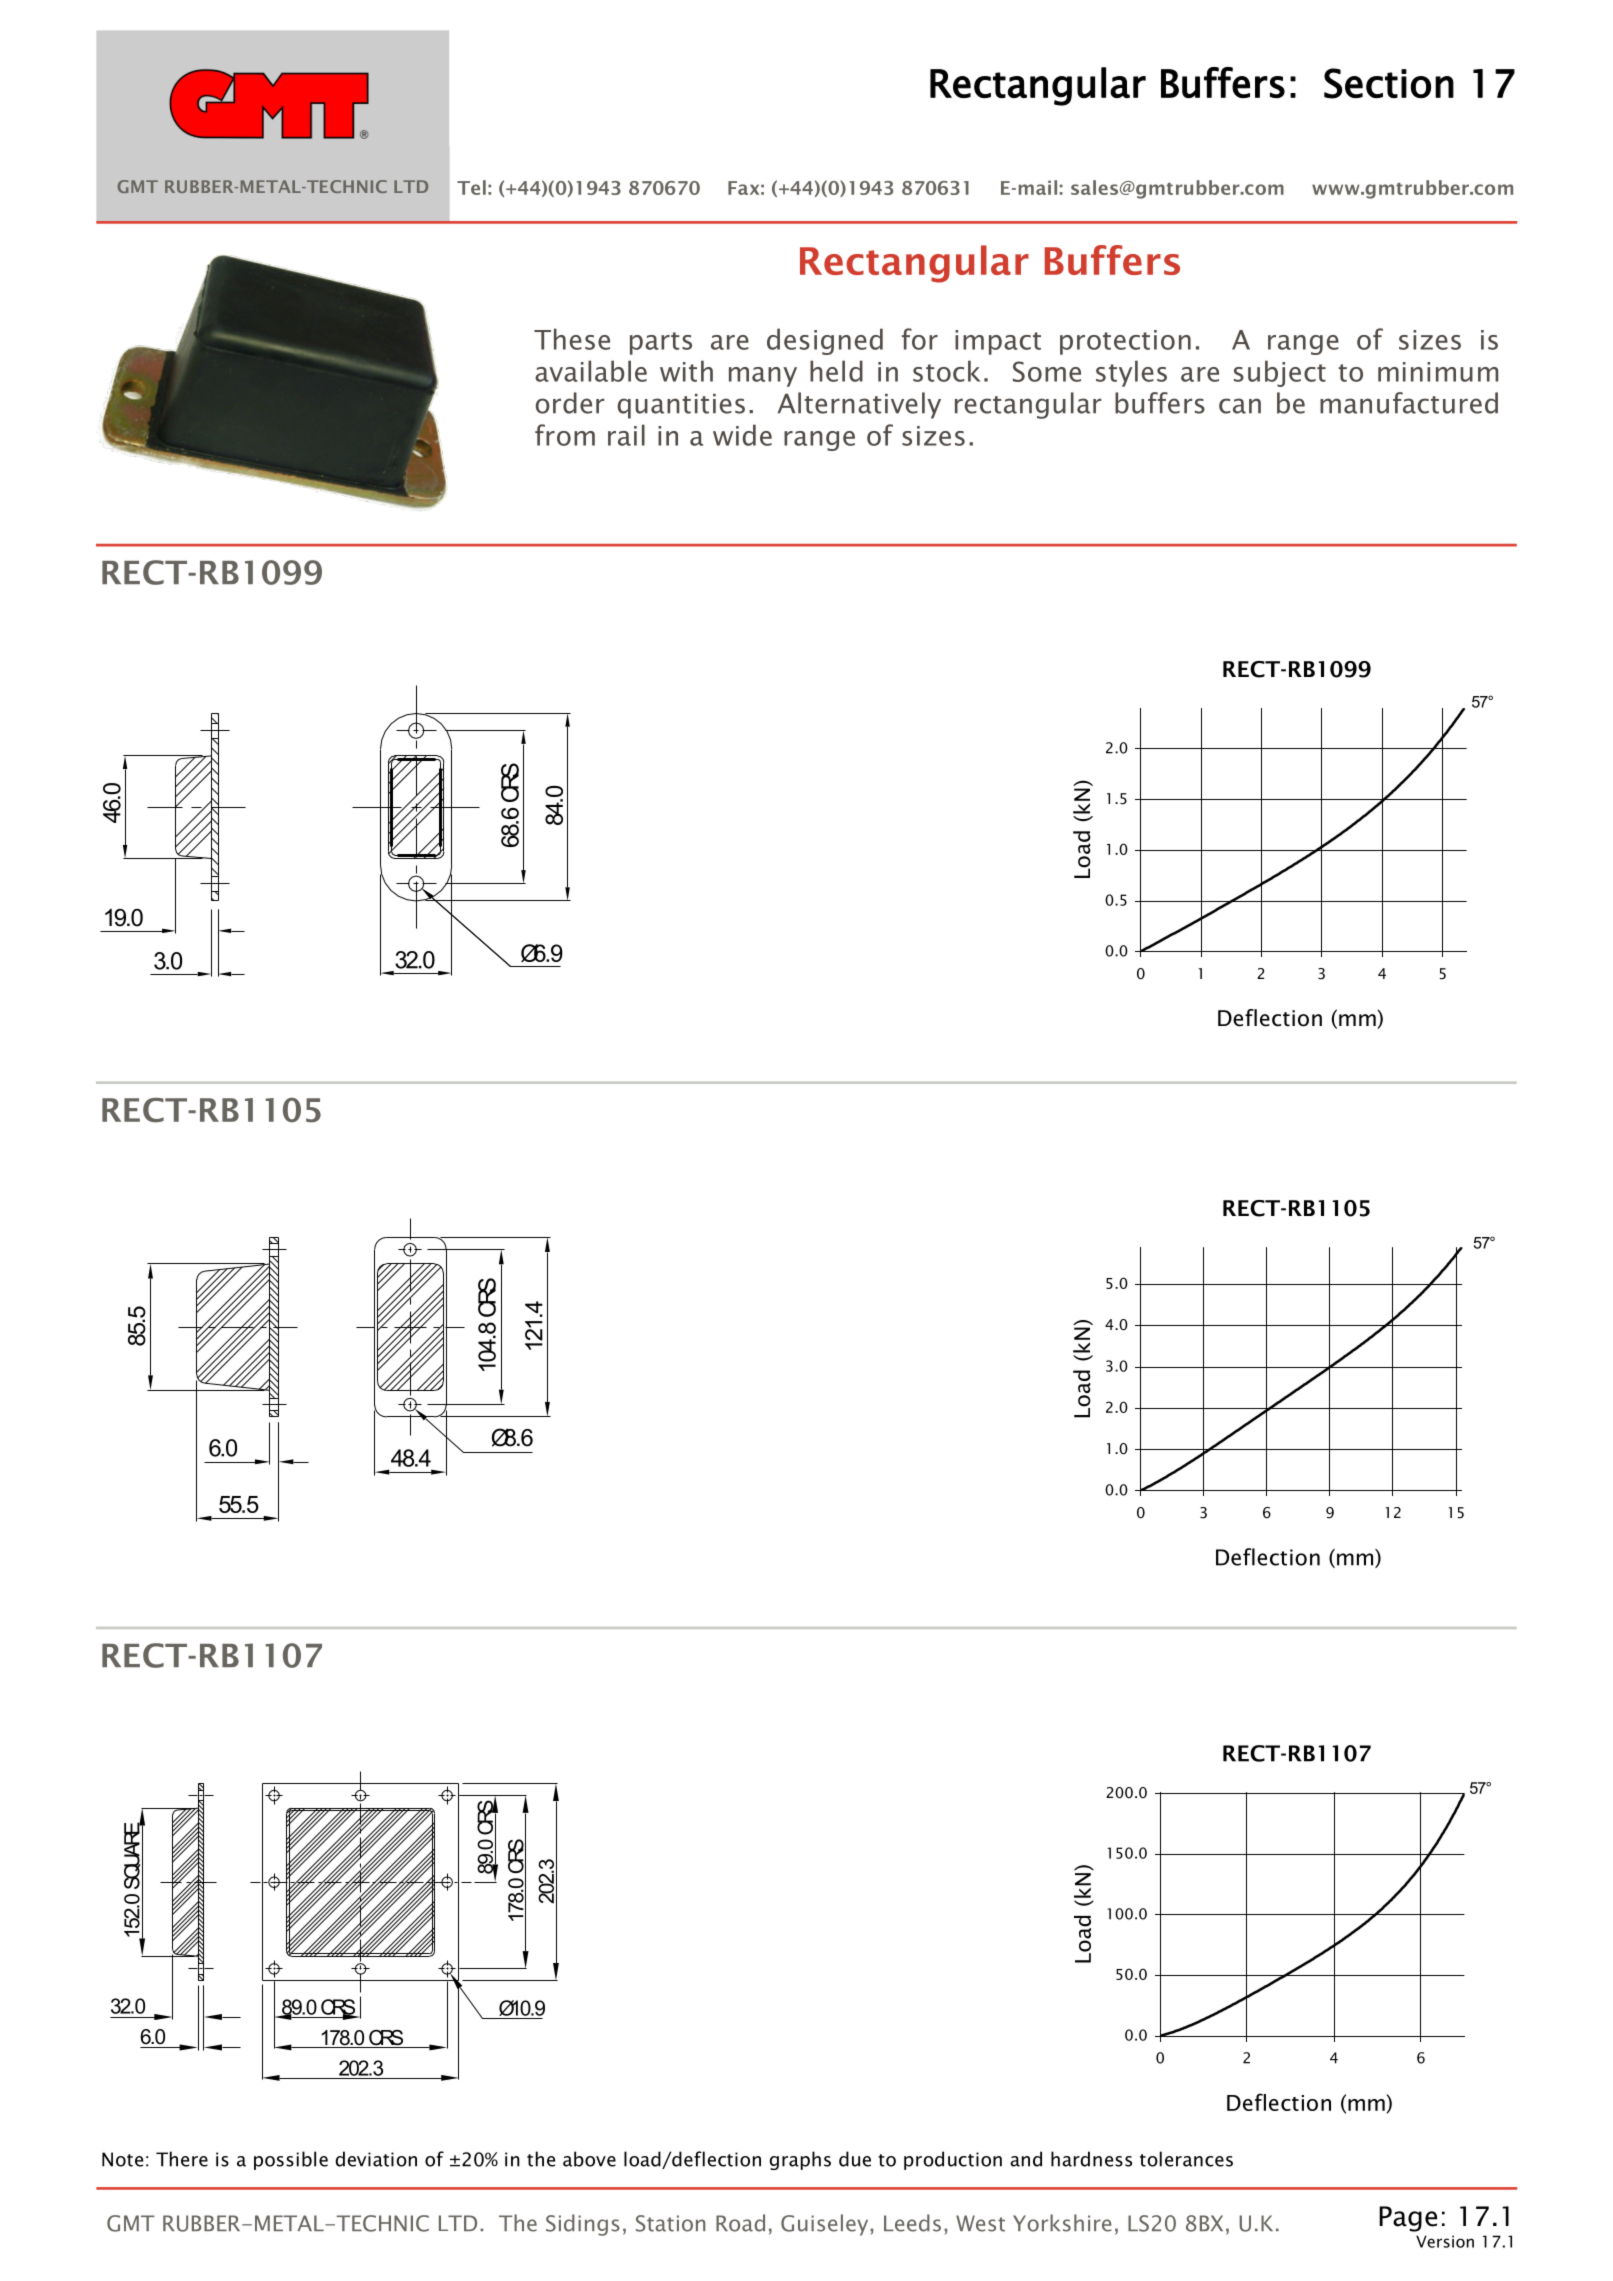  What do you see at coordinates (1186, 2159) in the screenshot?
I see `tolerances` at bounding box center [1186, 2159].
